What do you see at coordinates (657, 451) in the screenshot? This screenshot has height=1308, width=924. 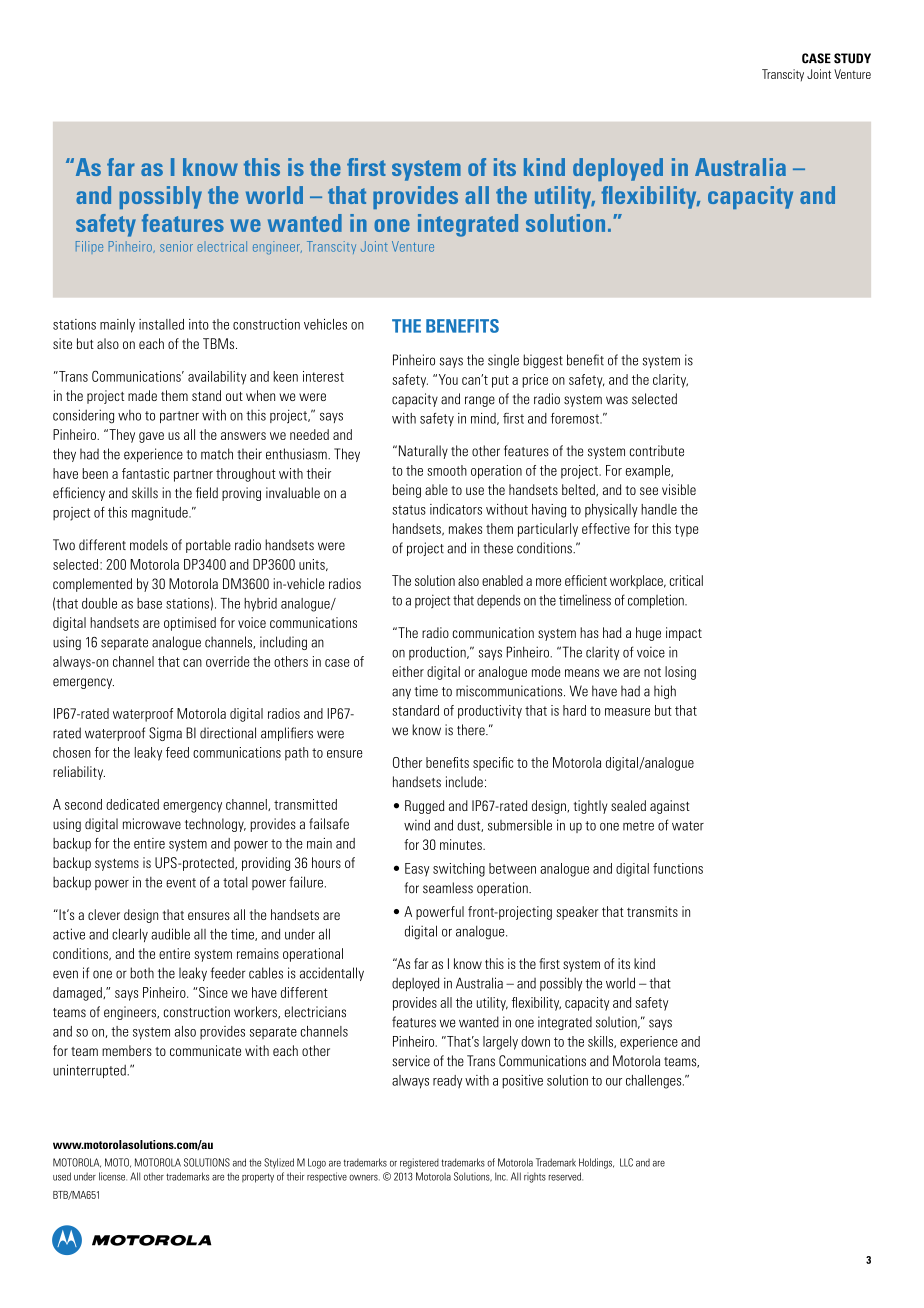 I see `contribute` at bounding box center [657, 451].
